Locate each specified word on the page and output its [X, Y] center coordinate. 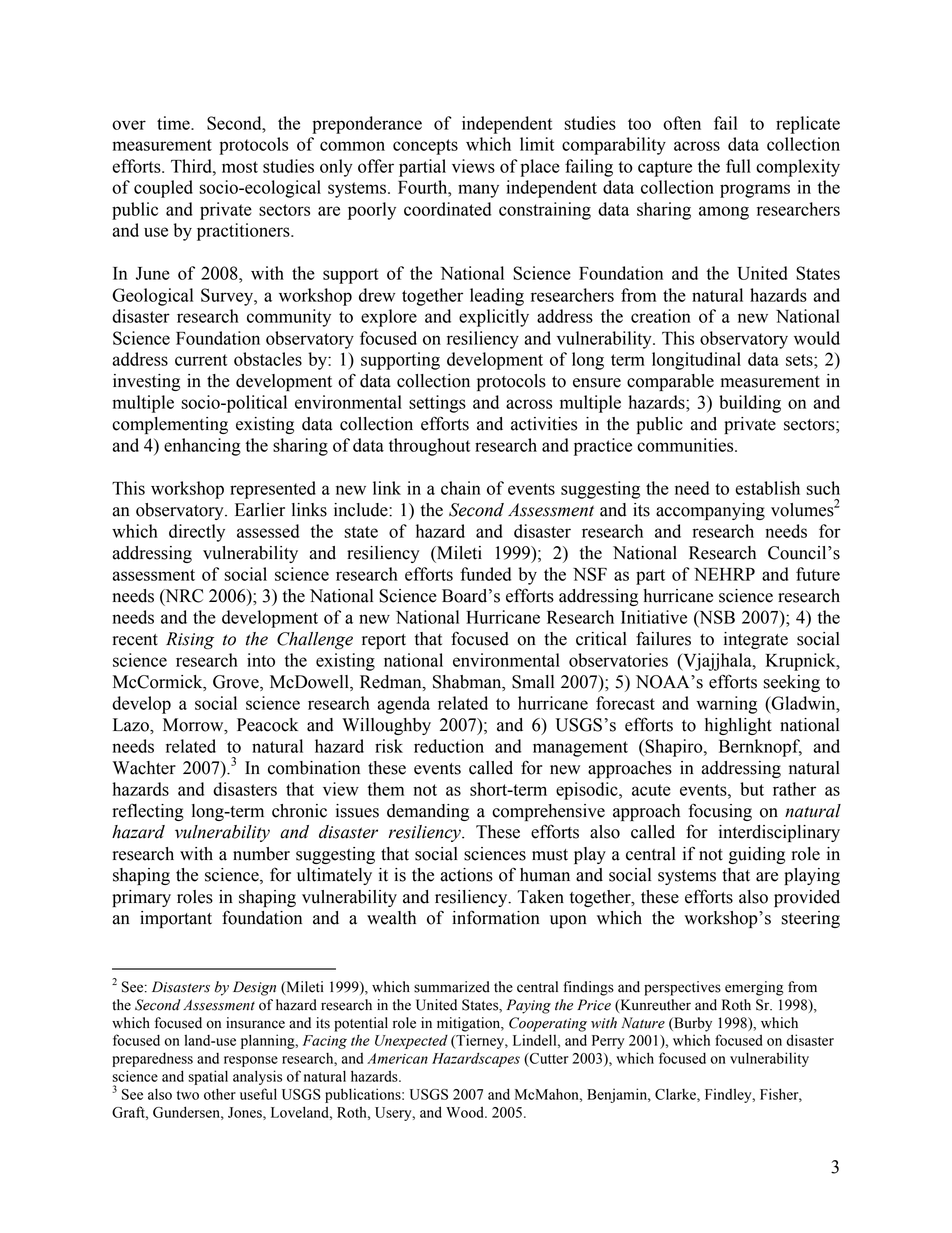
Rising [190, 641]
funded [485, 574]
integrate [756, 640]
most [240, 167]
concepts [425, 147]
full [738, 166]
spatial [208, 1077]
